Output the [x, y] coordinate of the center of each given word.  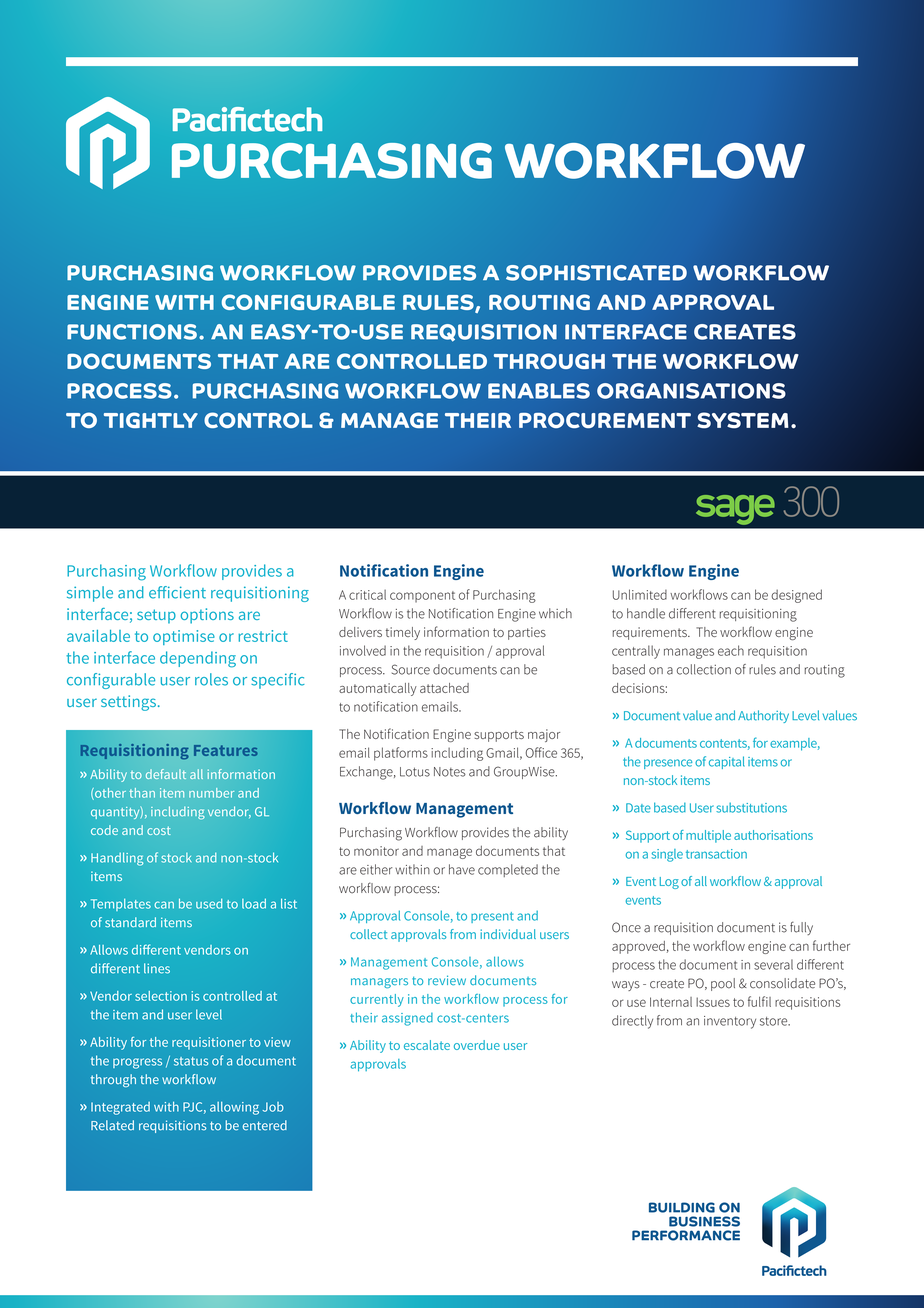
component [422, 597]
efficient [177, 592]
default [166, 774]
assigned [407, 1019]
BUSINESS [704, 1221]
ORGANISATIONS [691, 391]
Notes [450, 772]
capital [727, 762]
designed [796, 596]
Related [112, 1125]
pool [723, 984]
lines [157, 968]
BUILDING [682, 1207]
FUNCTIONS [132, 332]
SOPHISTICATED [596, 273]
